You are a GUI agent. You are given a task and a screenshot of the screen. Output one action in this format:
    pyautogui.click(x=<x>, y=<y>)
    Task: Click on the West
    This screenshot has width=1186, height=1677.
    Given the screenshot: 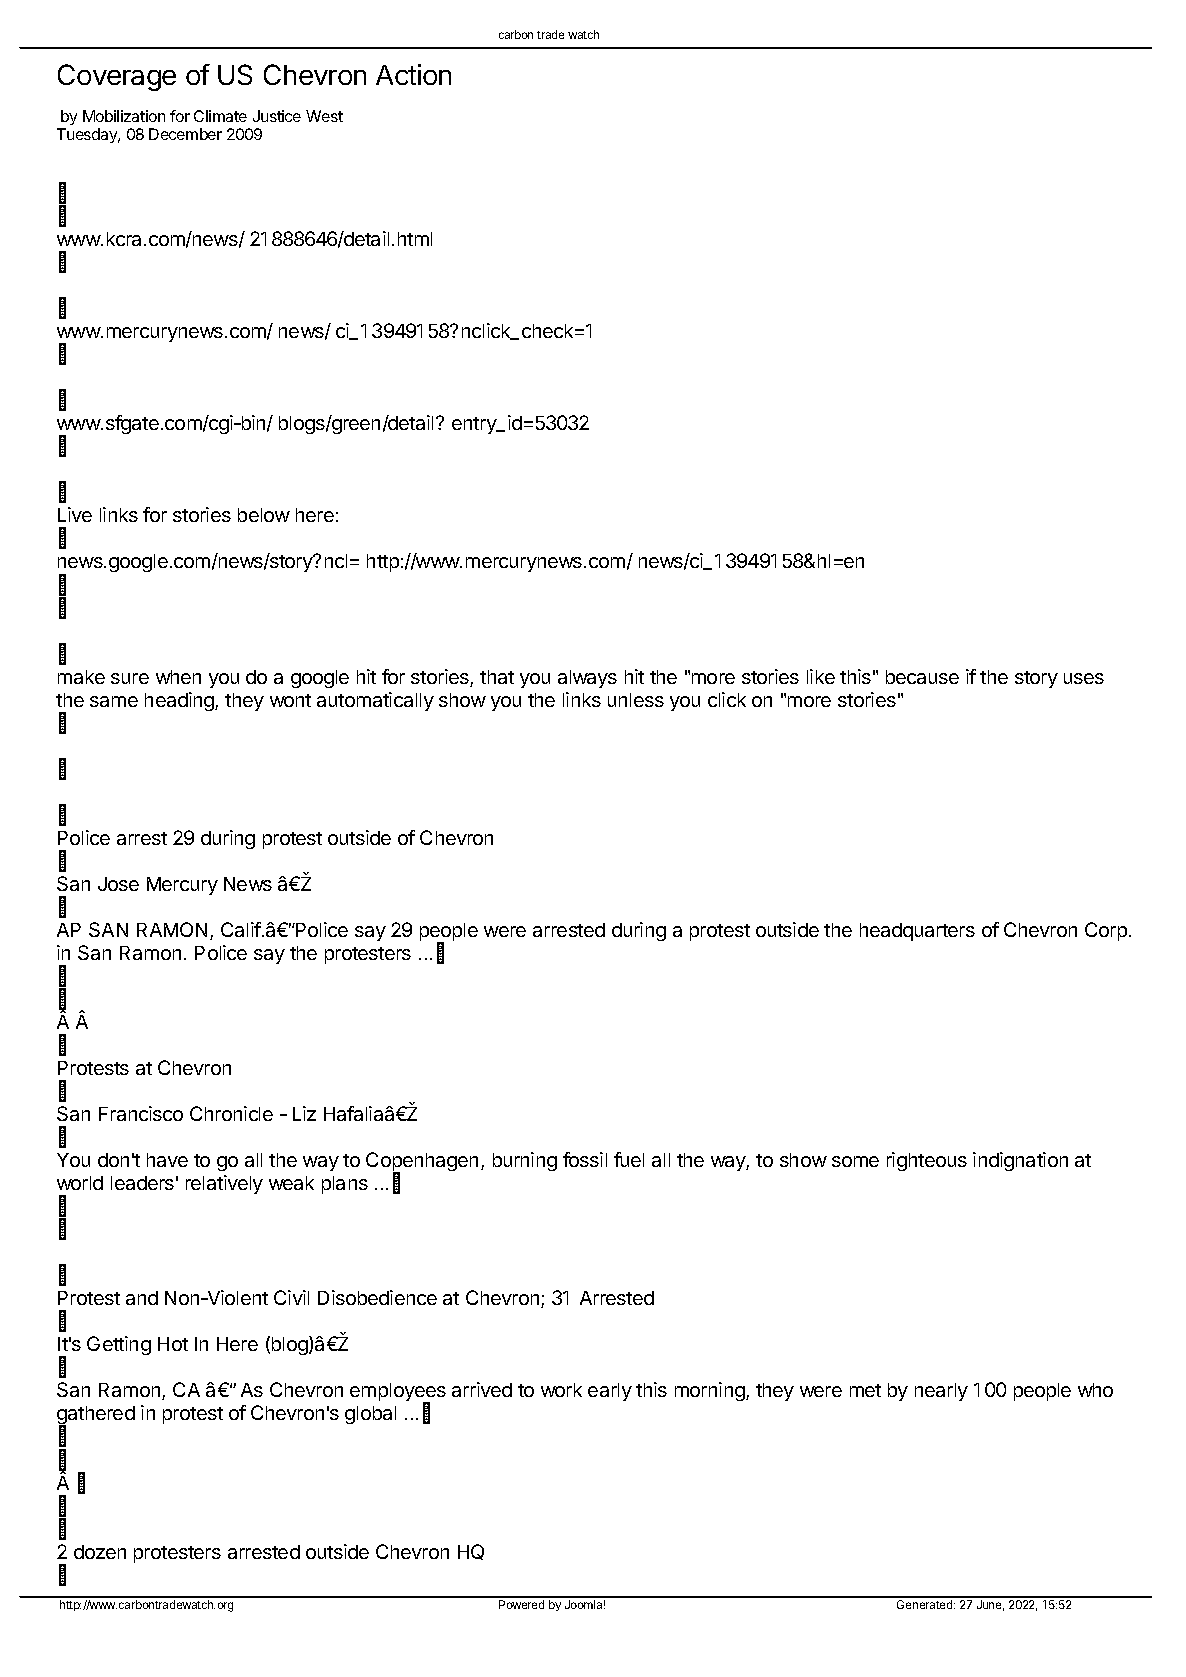 What is the action you would take?
    pyautogui.click(x=324, y=116)
